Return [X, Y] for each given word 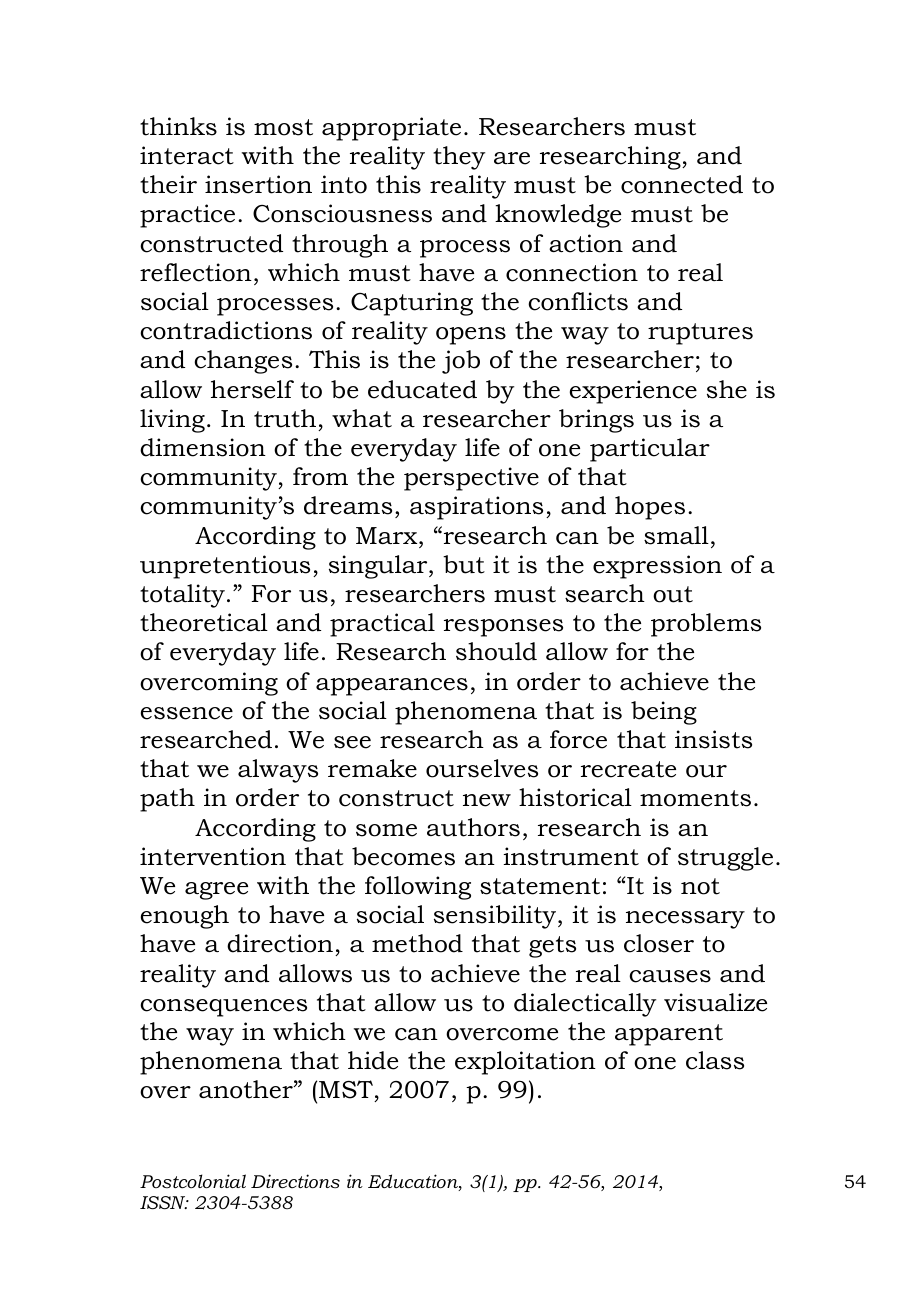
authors [473, 827]
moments [695, 798]
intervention [213, 856]
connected [682, 184]
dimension [203, 447]
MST [347, 1091]
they [459, 158]
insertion [258, 184]
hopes [650, 508]
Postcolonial [193, 1181]
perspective [471, 479]
